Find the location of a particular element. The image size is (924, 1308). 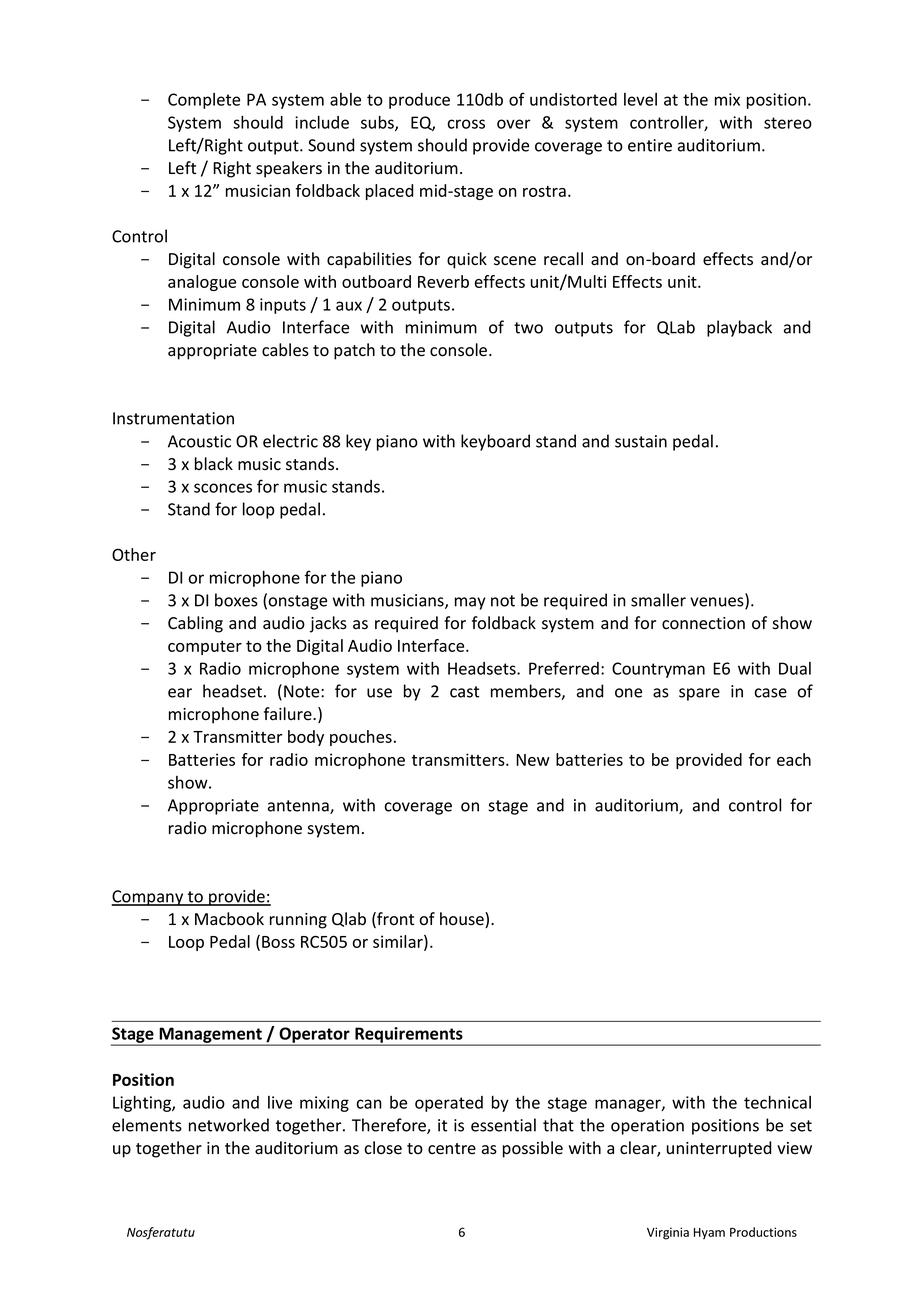

centre is located at coordinates (452, 1149).
